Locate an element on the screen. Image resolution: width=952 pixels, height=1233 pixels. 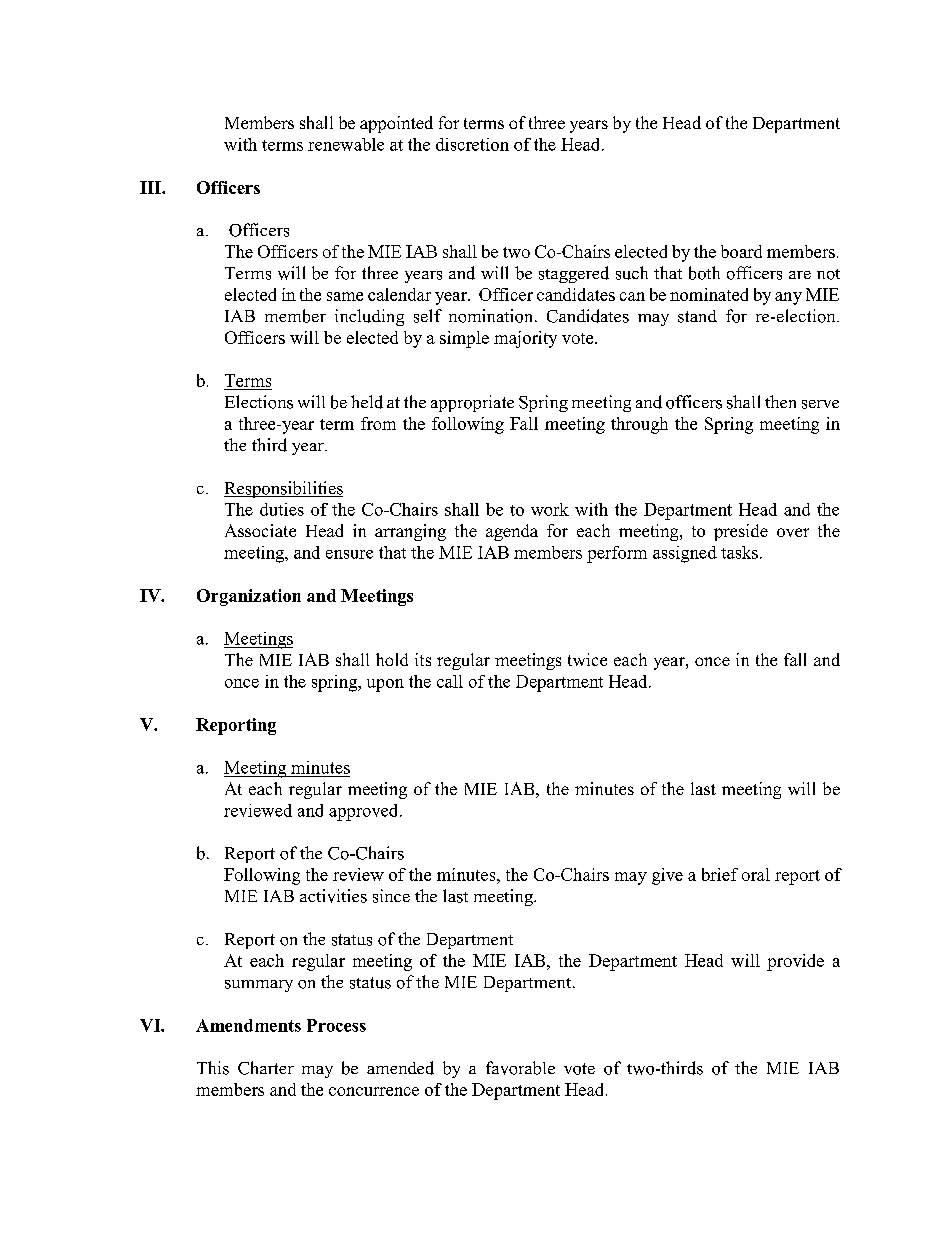
Organization is located at coordinates (249, 597).
